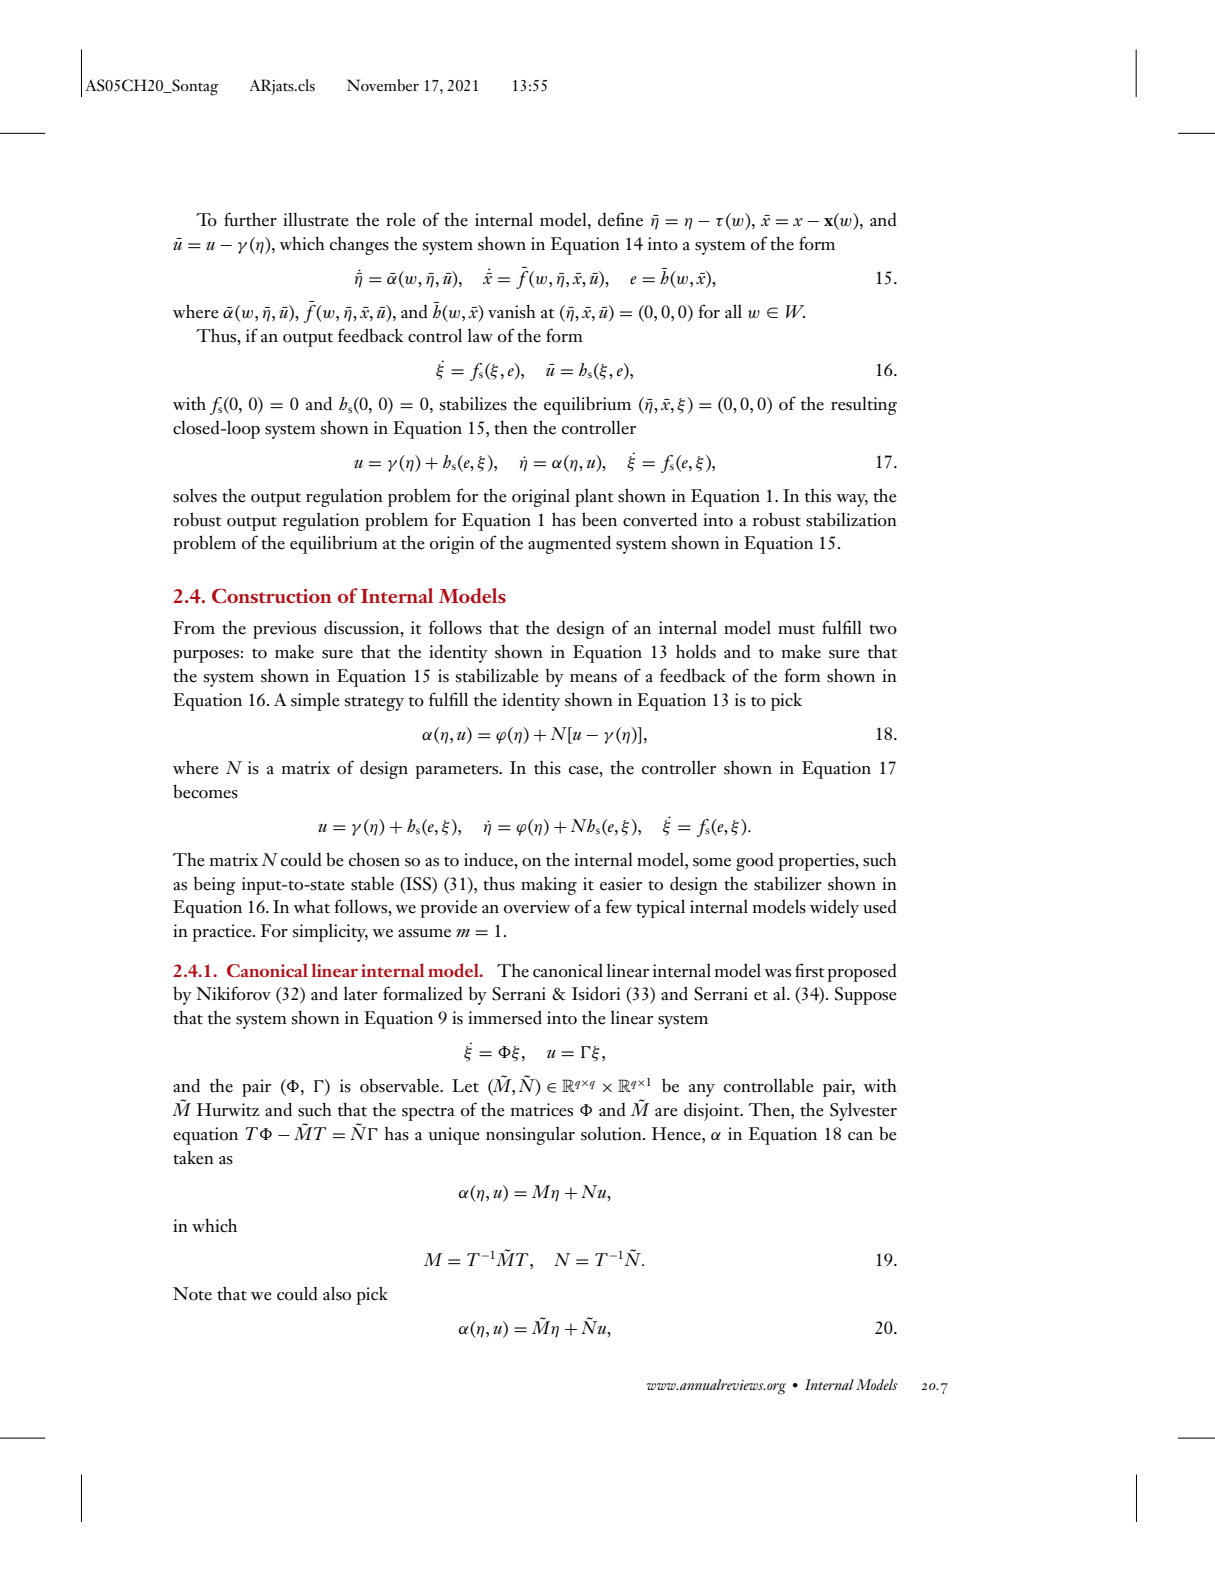 This image has height=1573, width=1215. What do you see at coordinates (818, 862) in the image?
I see `properties` at bounding box center [818, 862].
